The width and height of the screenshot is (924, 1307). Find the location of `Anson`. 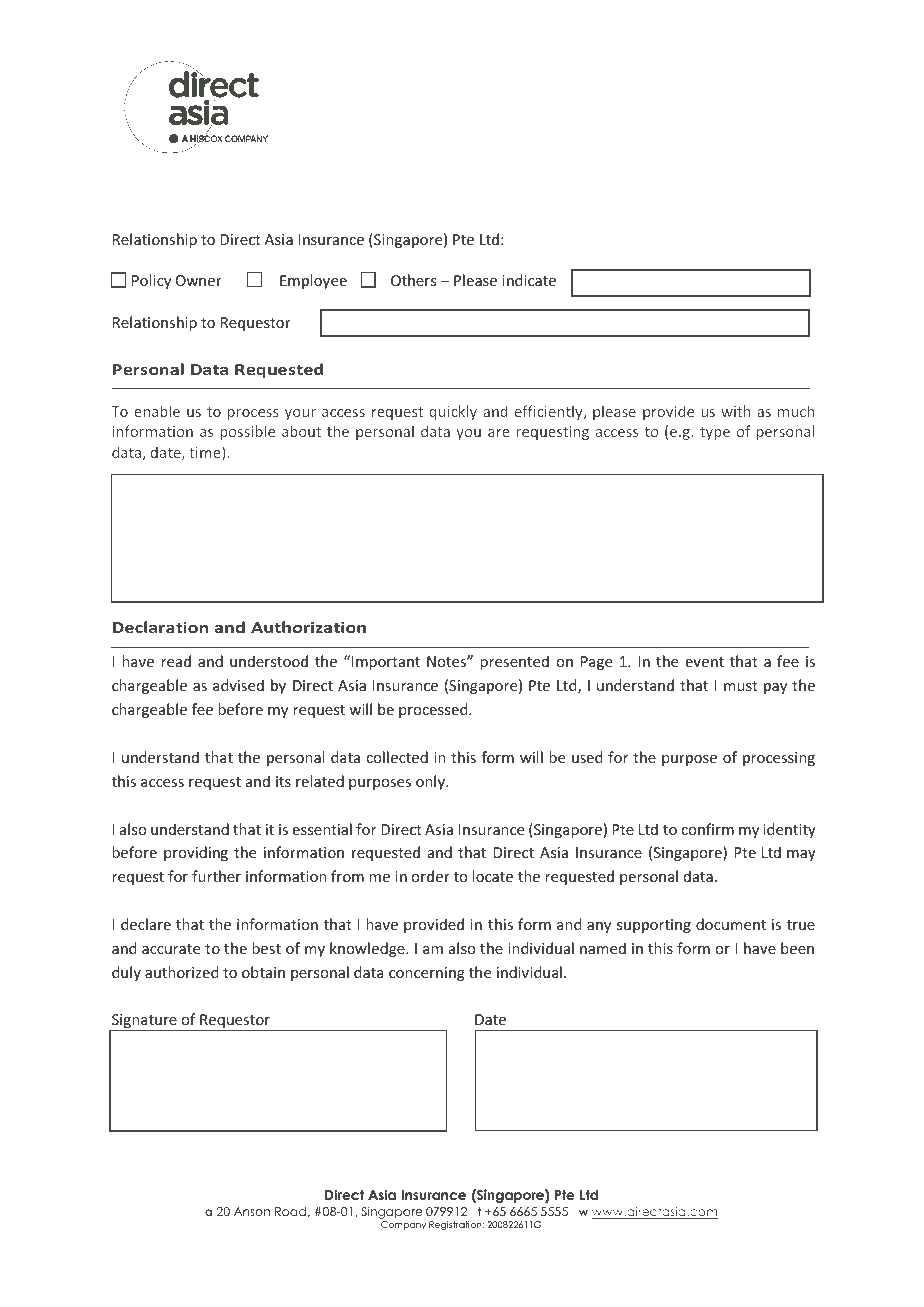

Anson is located at coordinates (252, 1211).
